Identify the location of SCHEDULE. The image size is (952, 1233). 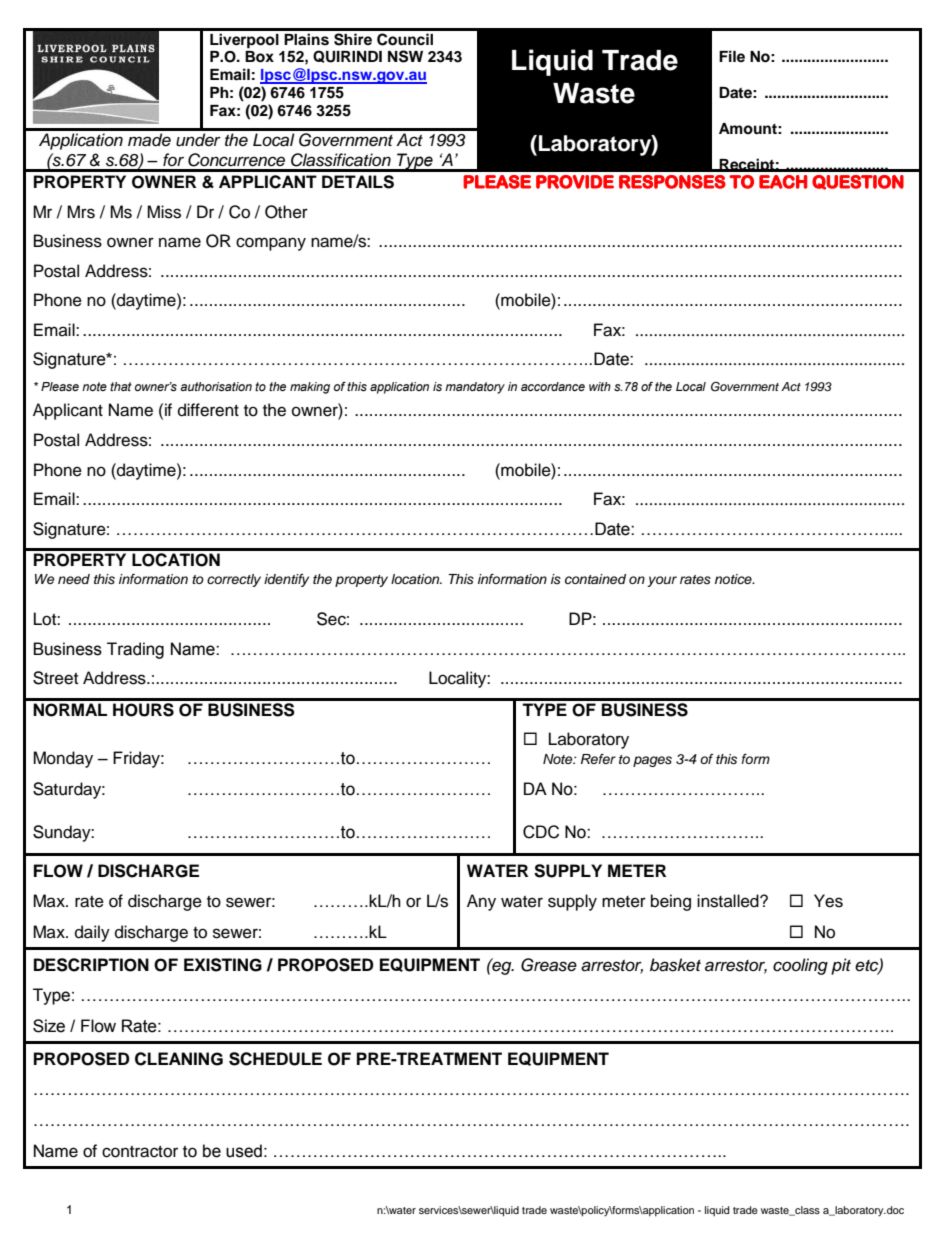
(275, 1059).
